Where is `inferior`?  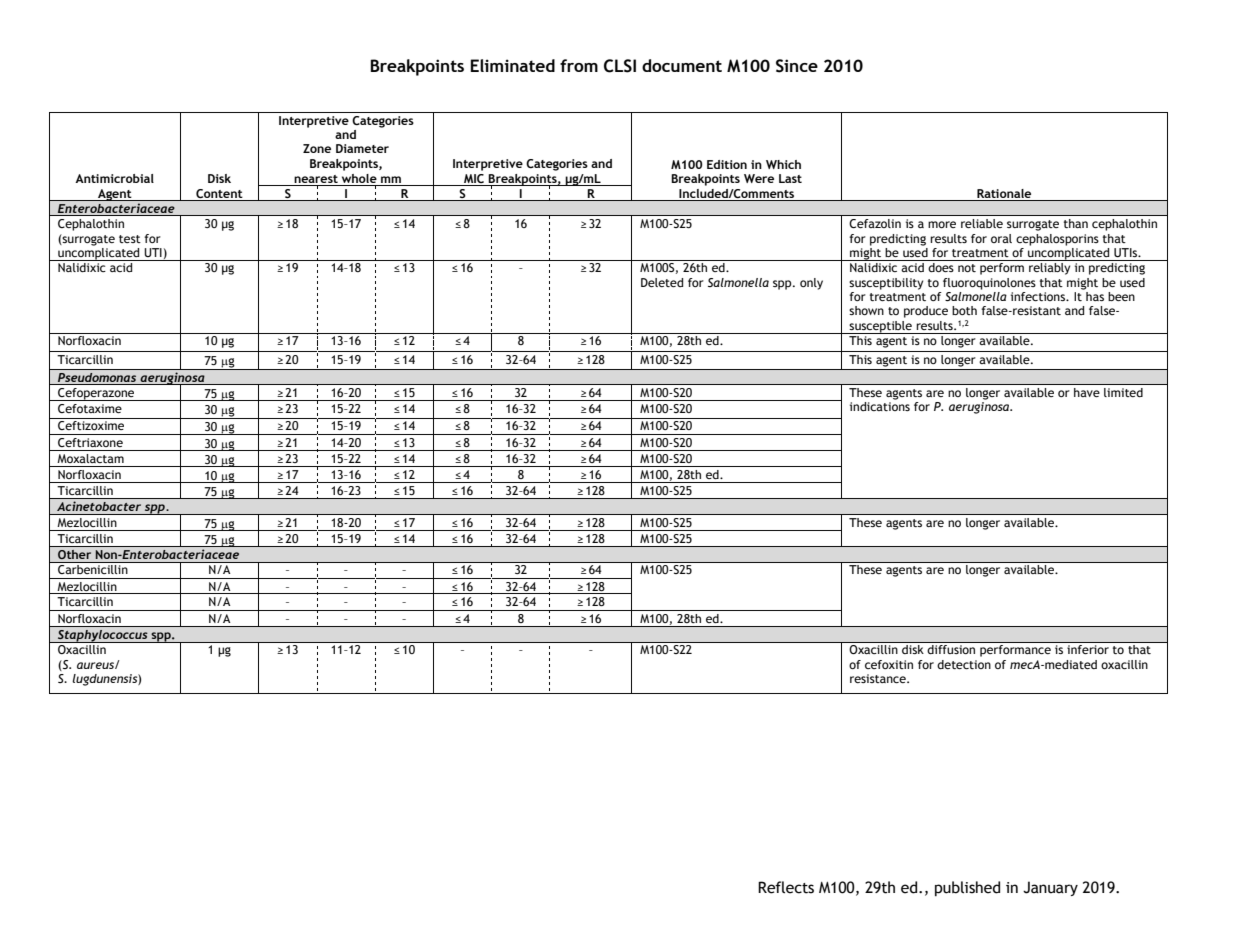 inferior is located at coordinates (1088, 649).
